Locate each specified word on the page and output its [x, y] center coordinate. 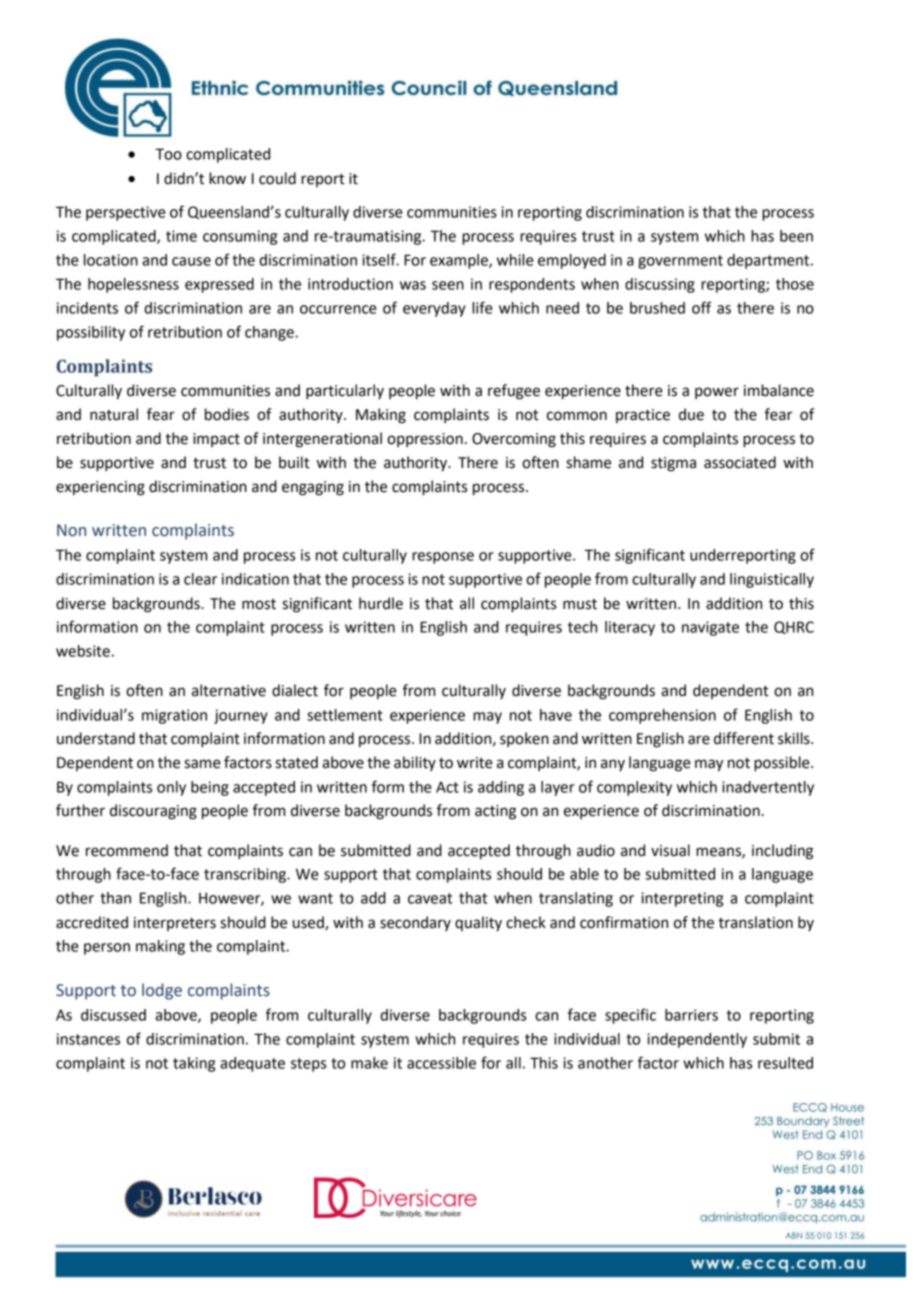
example [460, 261]
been [796, 236]
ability [415, 763]
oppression [425, 440]
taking [194, 1064]
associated [740, 462]
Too [168, 154]
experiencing [100, 488]
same [202, 764]
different [744, 738]
